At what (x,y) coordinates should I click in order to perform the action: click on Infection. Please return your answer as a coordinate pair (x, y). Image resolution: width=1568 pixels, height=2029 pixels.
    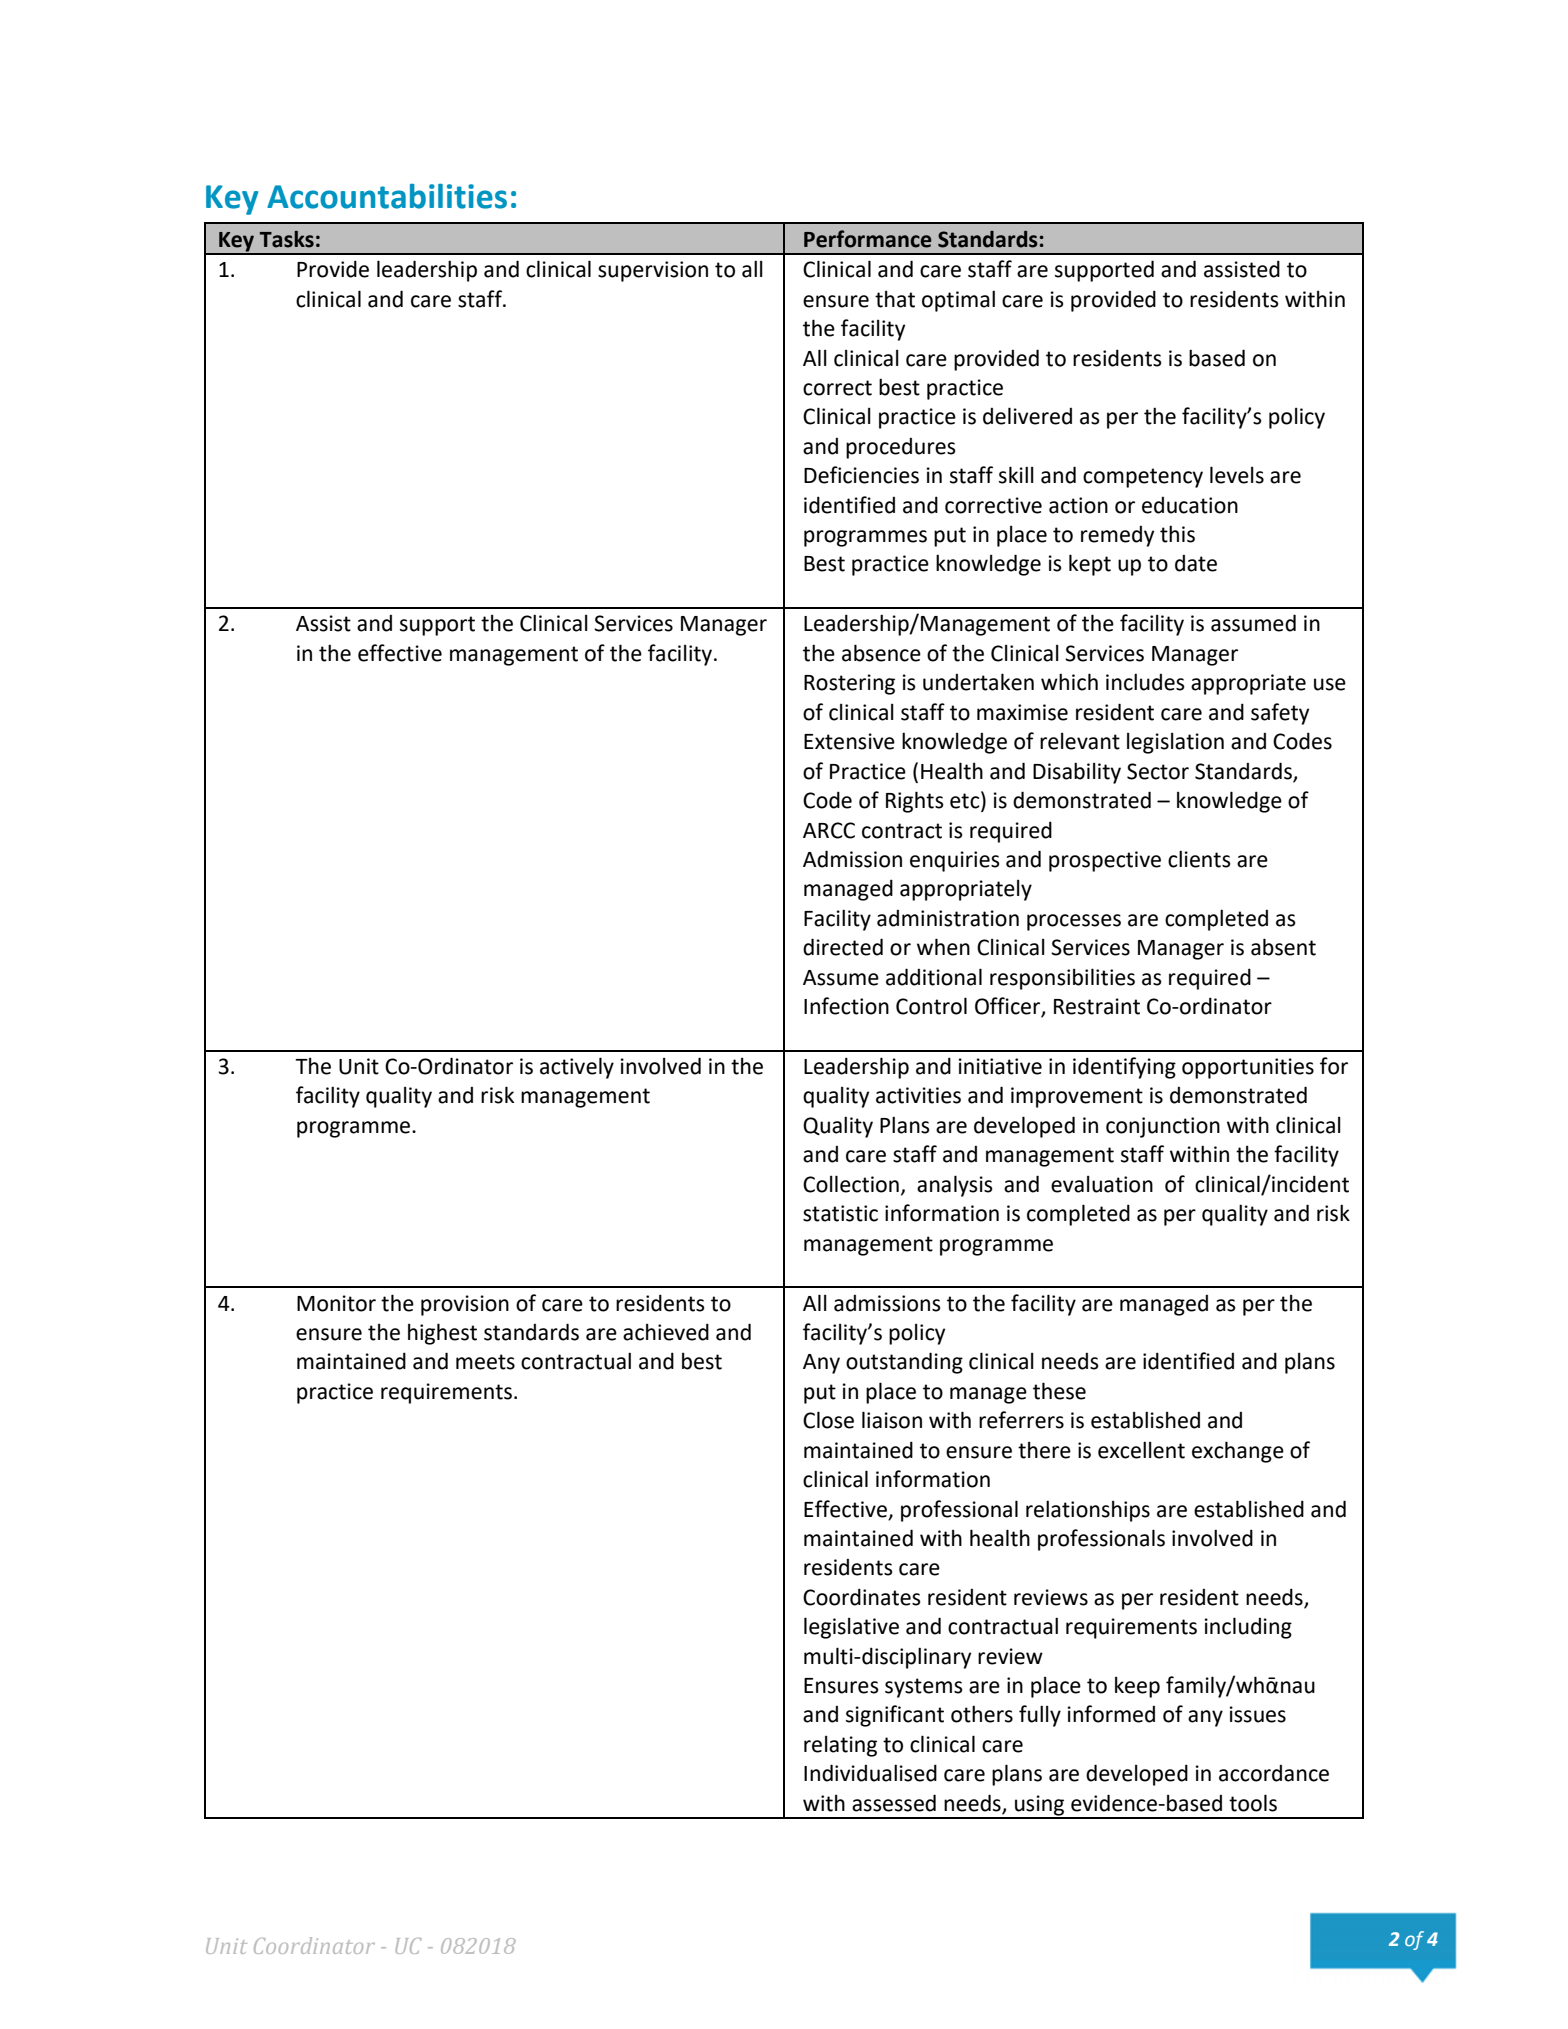
    Looking at the image, I should click on (846, 1006).
